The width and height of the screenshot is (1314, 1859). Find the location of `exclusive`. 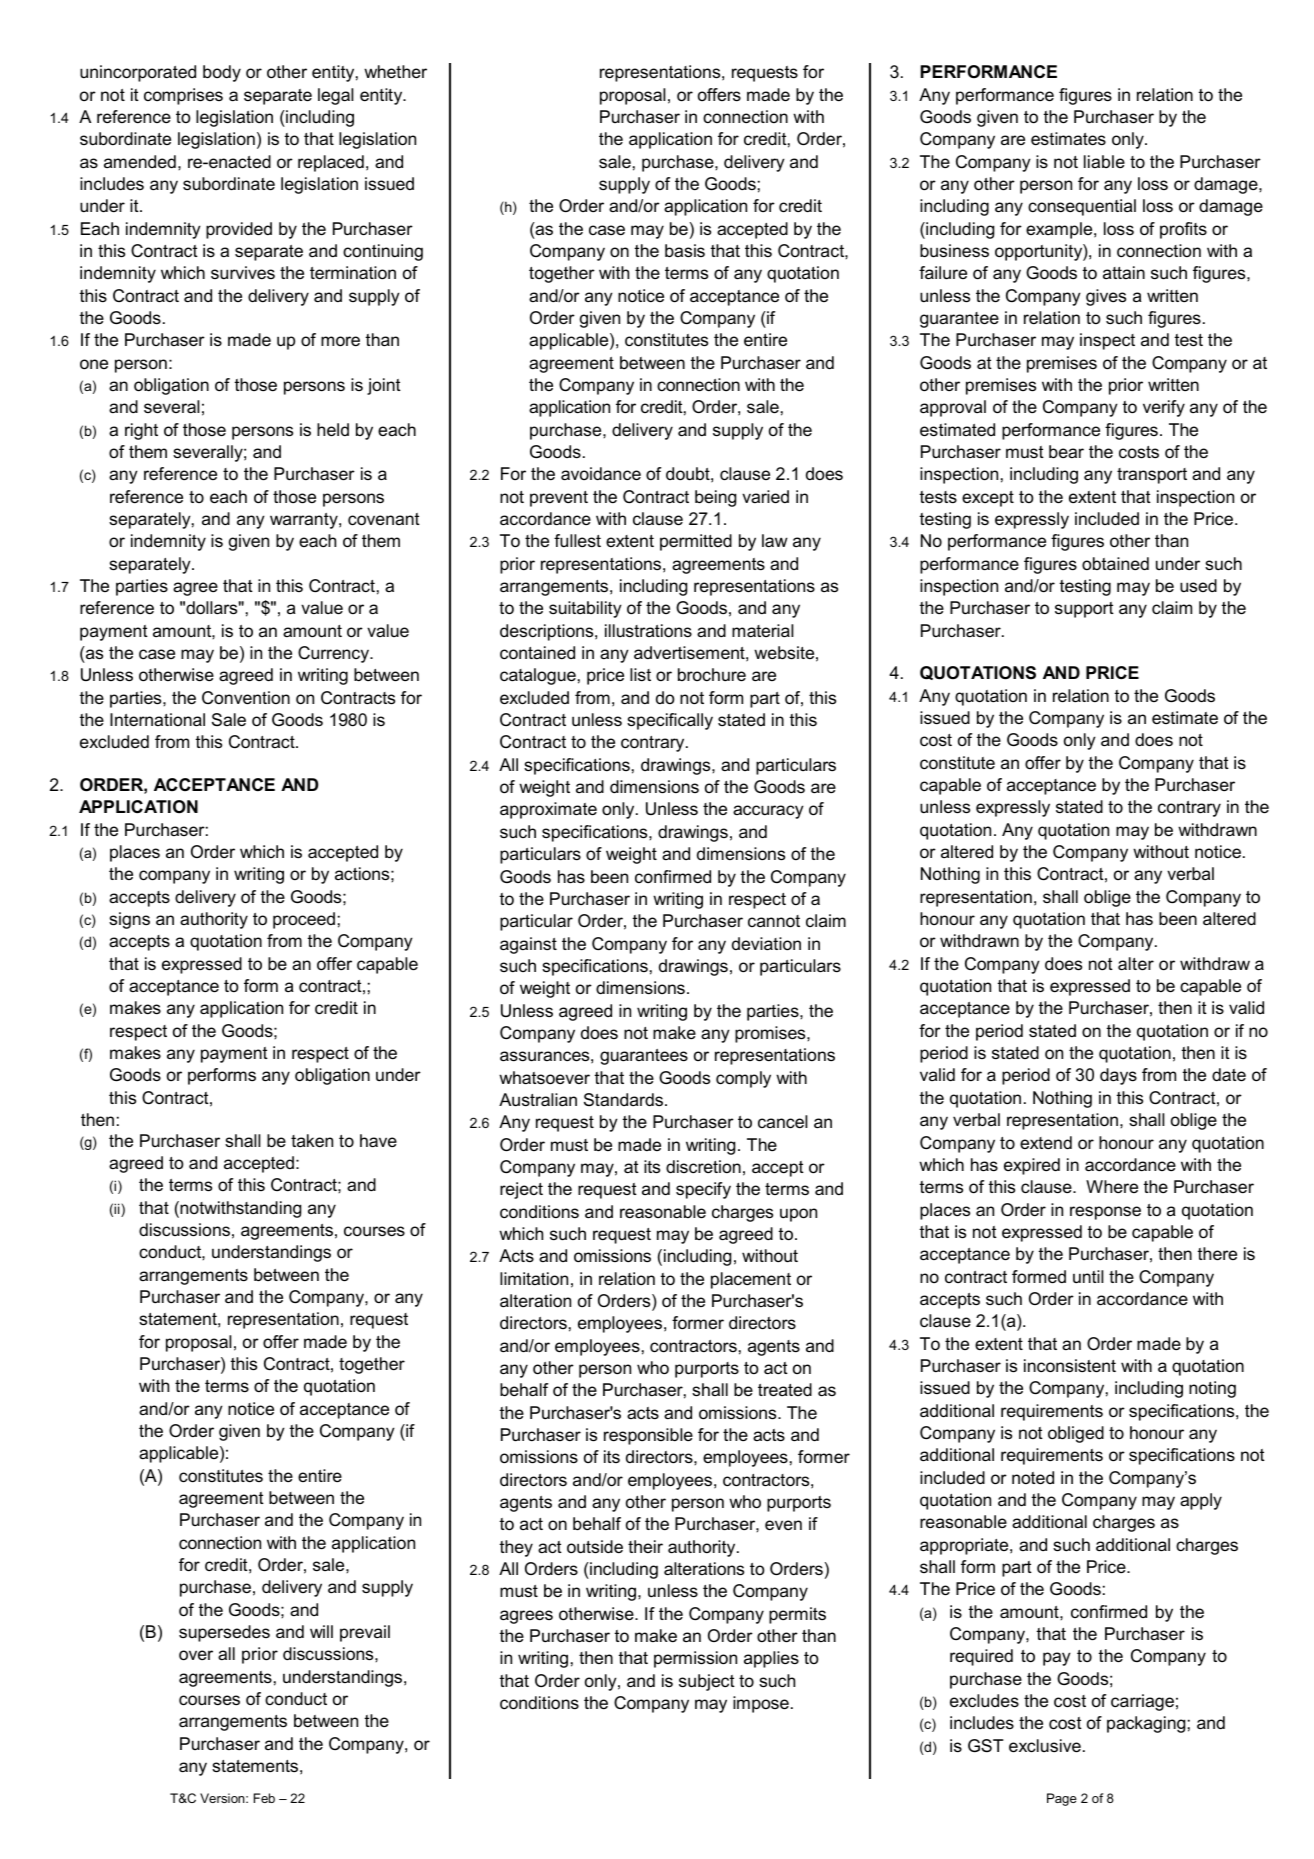

exclusive is located at coordinates (1045, 1746).
